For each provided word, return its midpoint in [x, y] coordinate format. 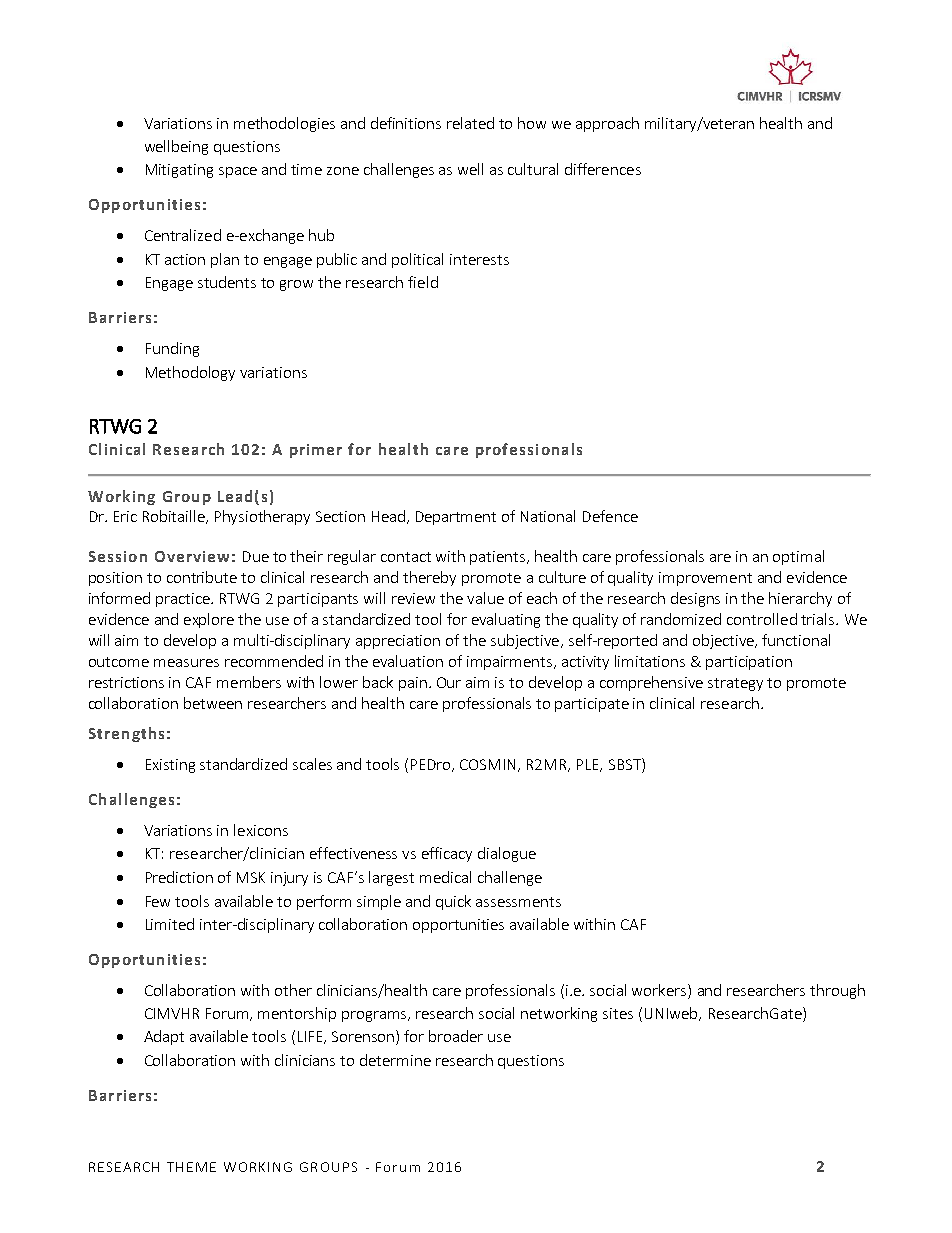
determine [395, 1060]
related [470, 123]
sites [618, 1013]
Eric [125, 516]
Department [456, 518]
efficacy [447, 854]
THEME [191, 1167]
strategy [735, 684]
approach [607, 124]
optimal [798, 557]
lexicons [261, 830]
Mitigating [179, 171]
